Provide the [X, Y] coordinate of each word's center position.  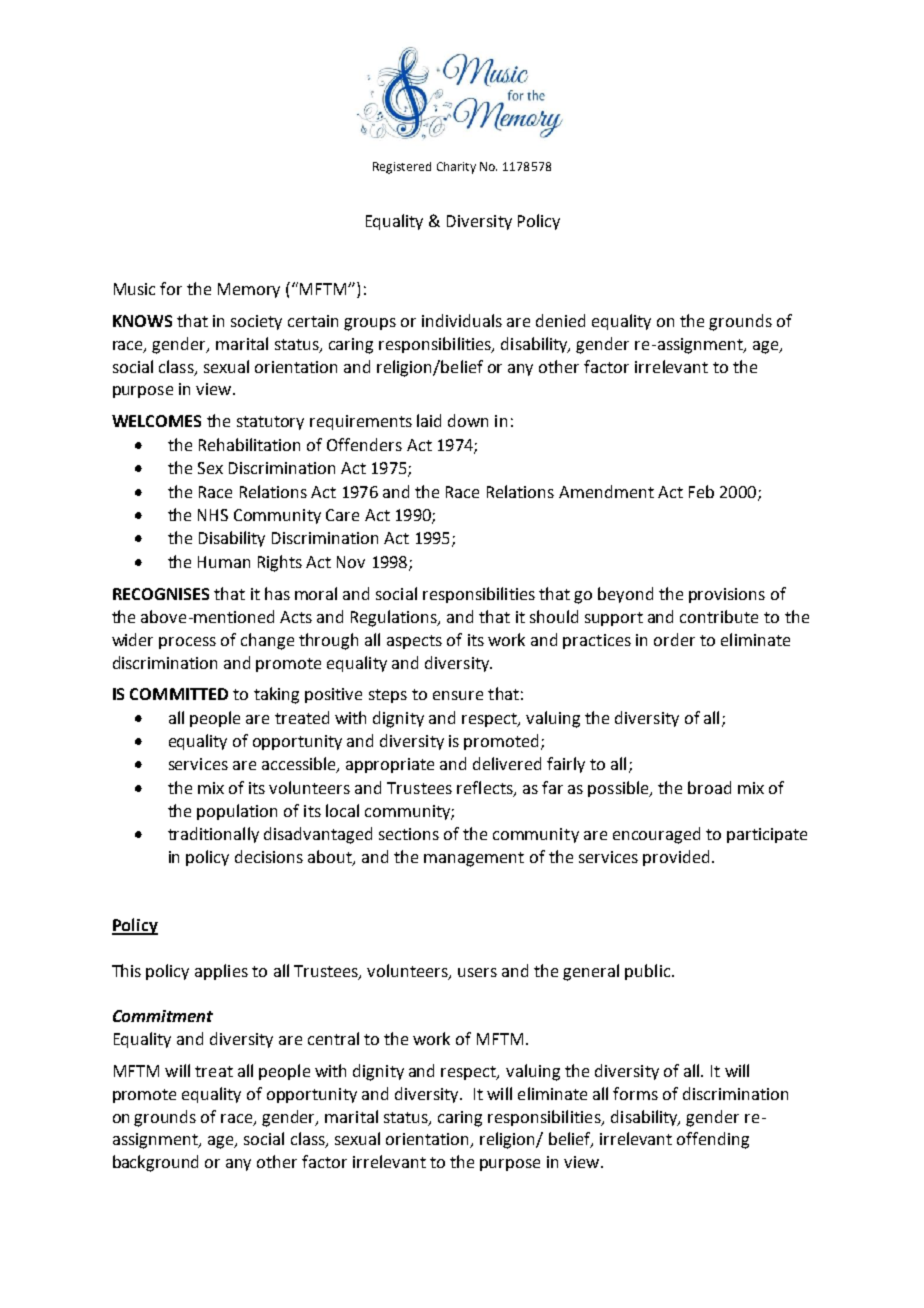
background [155, 1163]
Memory [249, 290]
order [674, 639]
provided [676, 858]
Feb [701, 491]
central [333, 1038]
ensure [458, 695]
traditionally [213, 835]
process [187, 643]
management [474, 859]
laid [429, 420]
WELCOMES [156, 421]
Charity [456, 168]
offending [713, 1140]
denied [560, 320]
